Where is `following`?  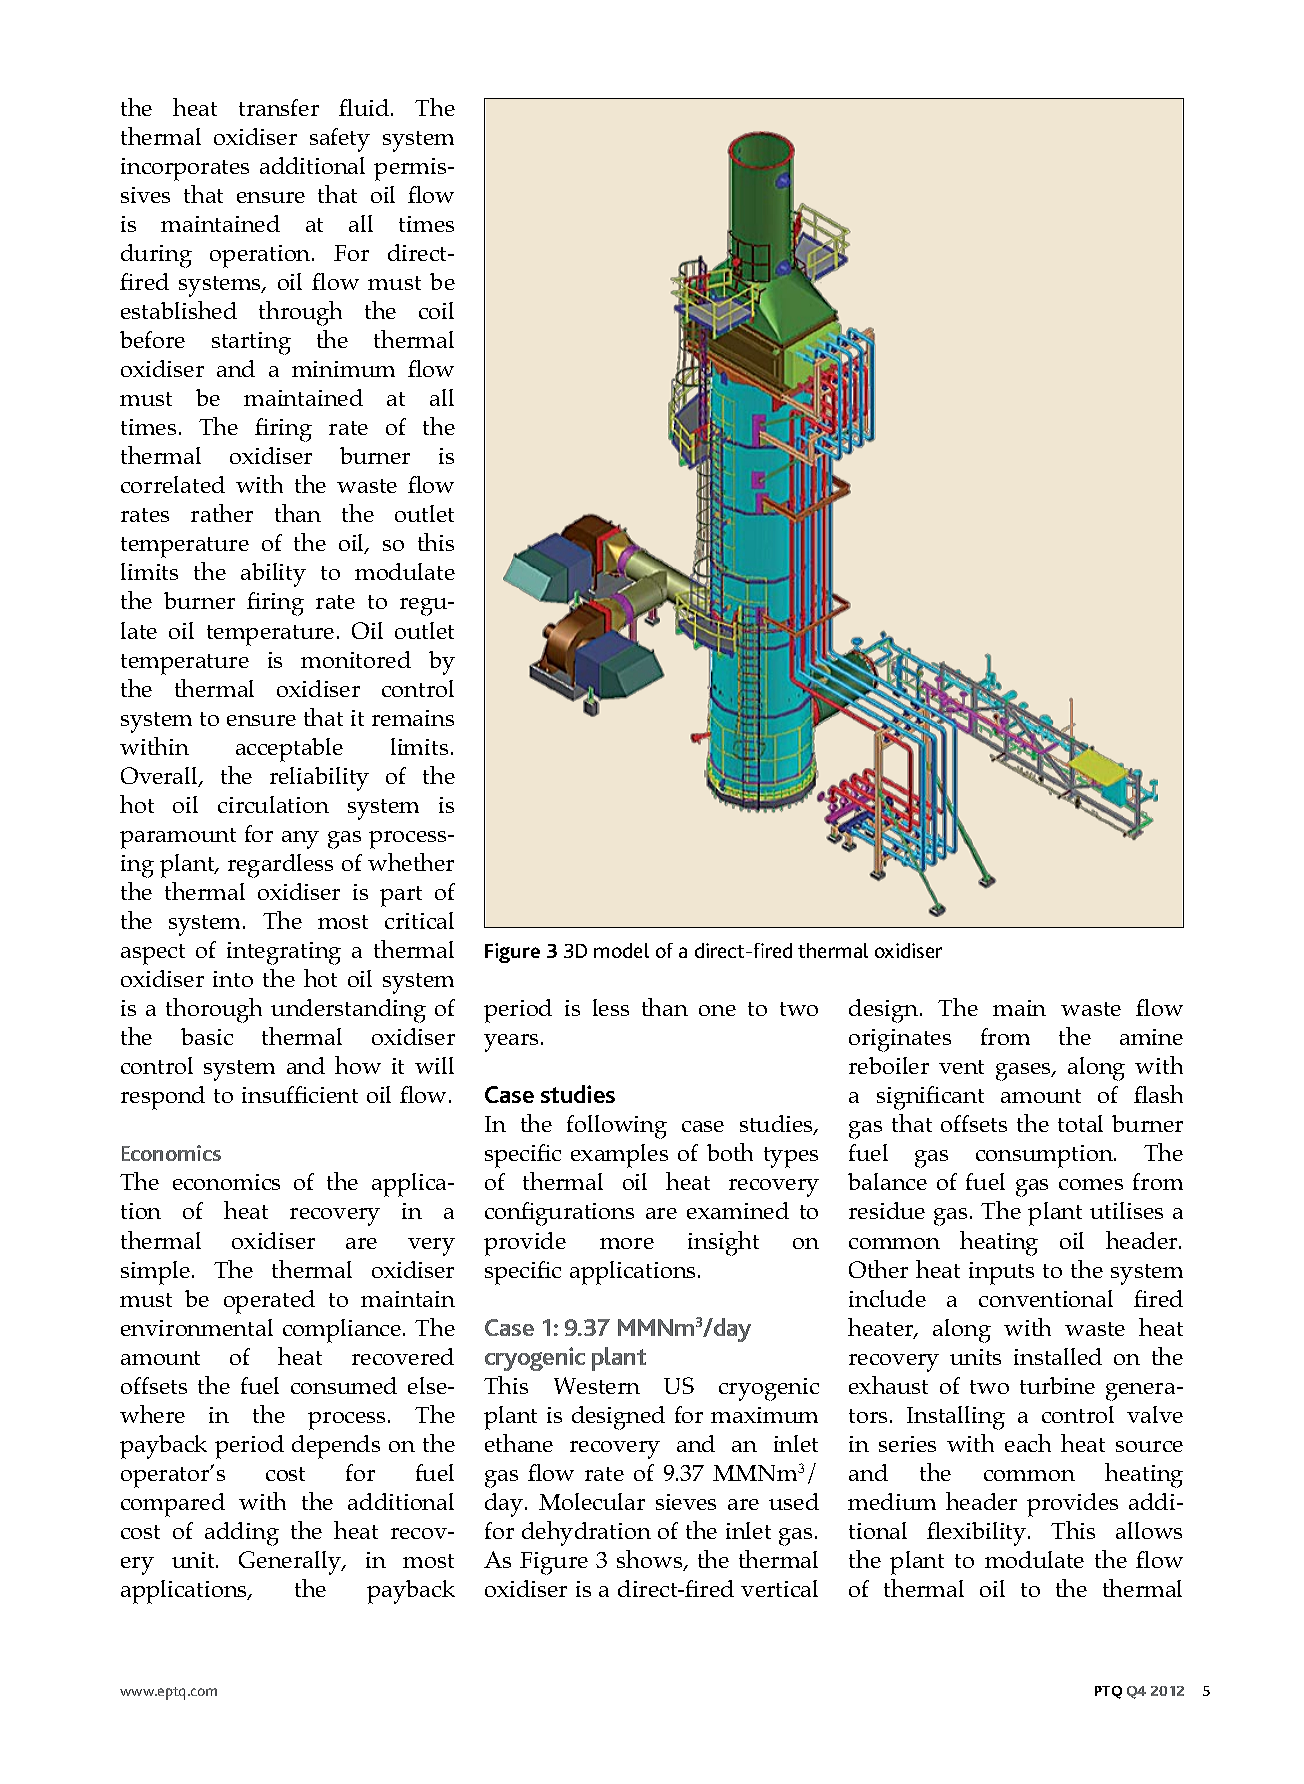
following is located at coordinates (617, 1127).
